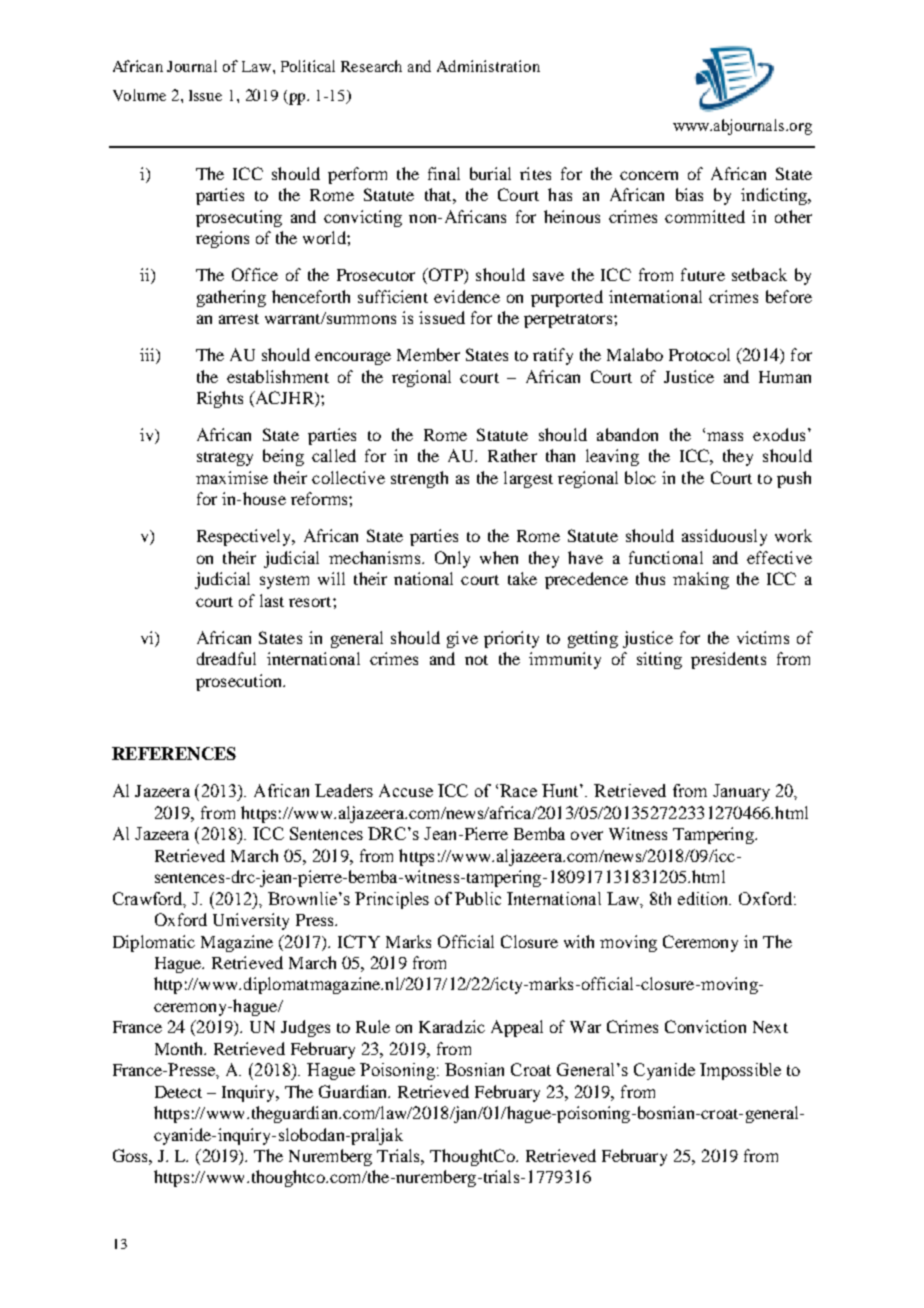  I want to click on concern, so click(649, 175).
